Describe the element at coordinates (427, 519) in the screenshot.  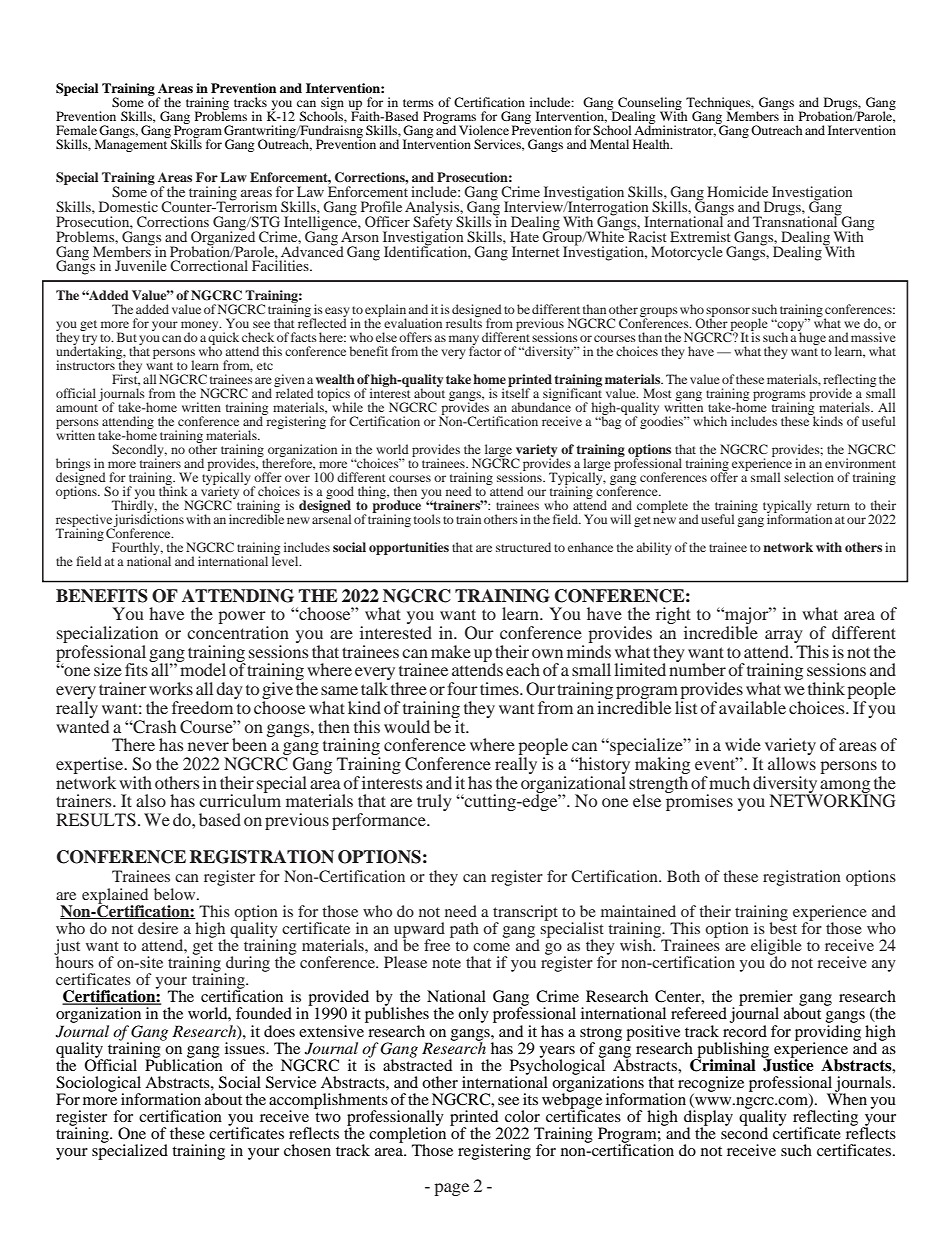
I see `tools` at that location.
